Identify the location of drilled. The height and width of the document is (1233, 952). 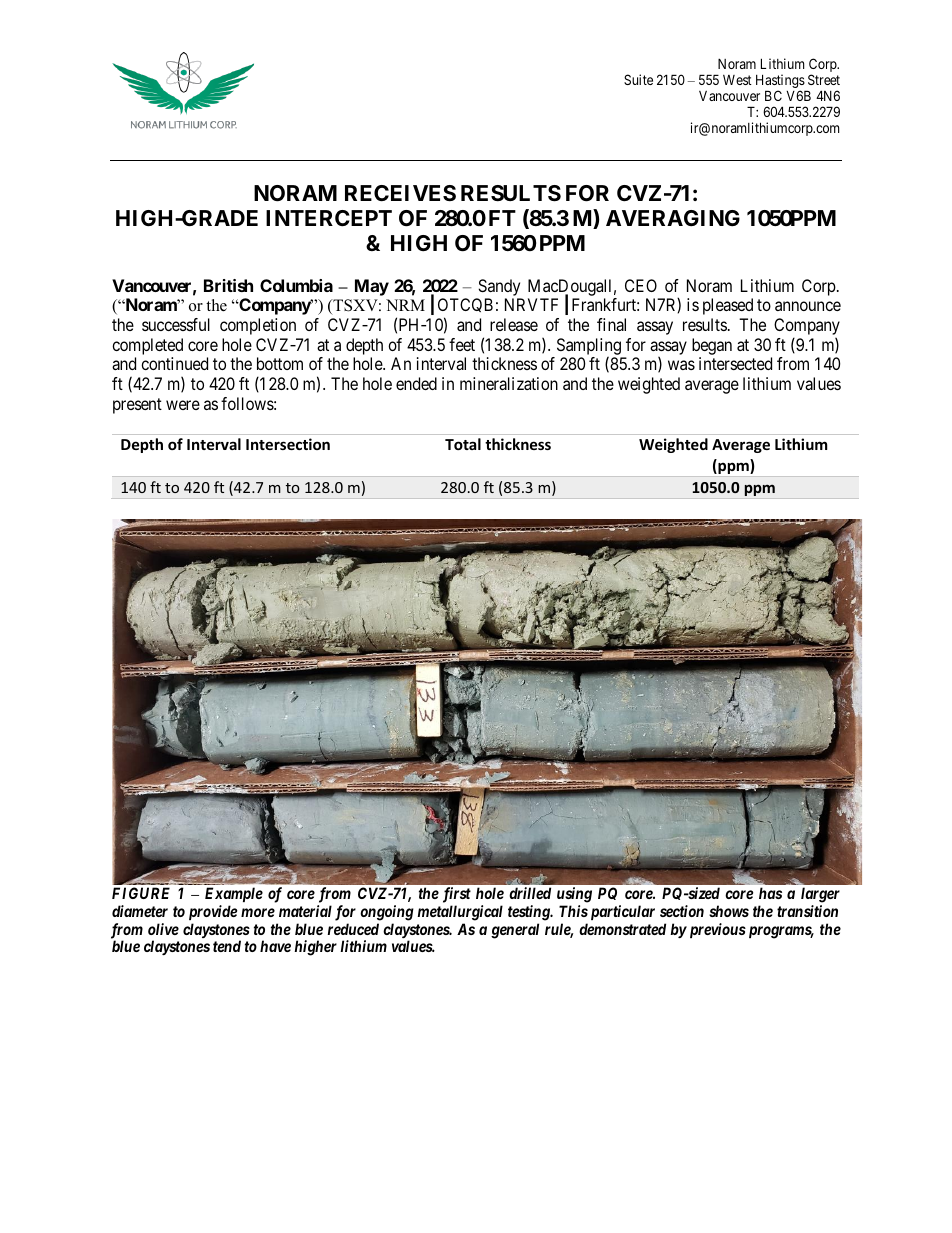
(530, 893).
